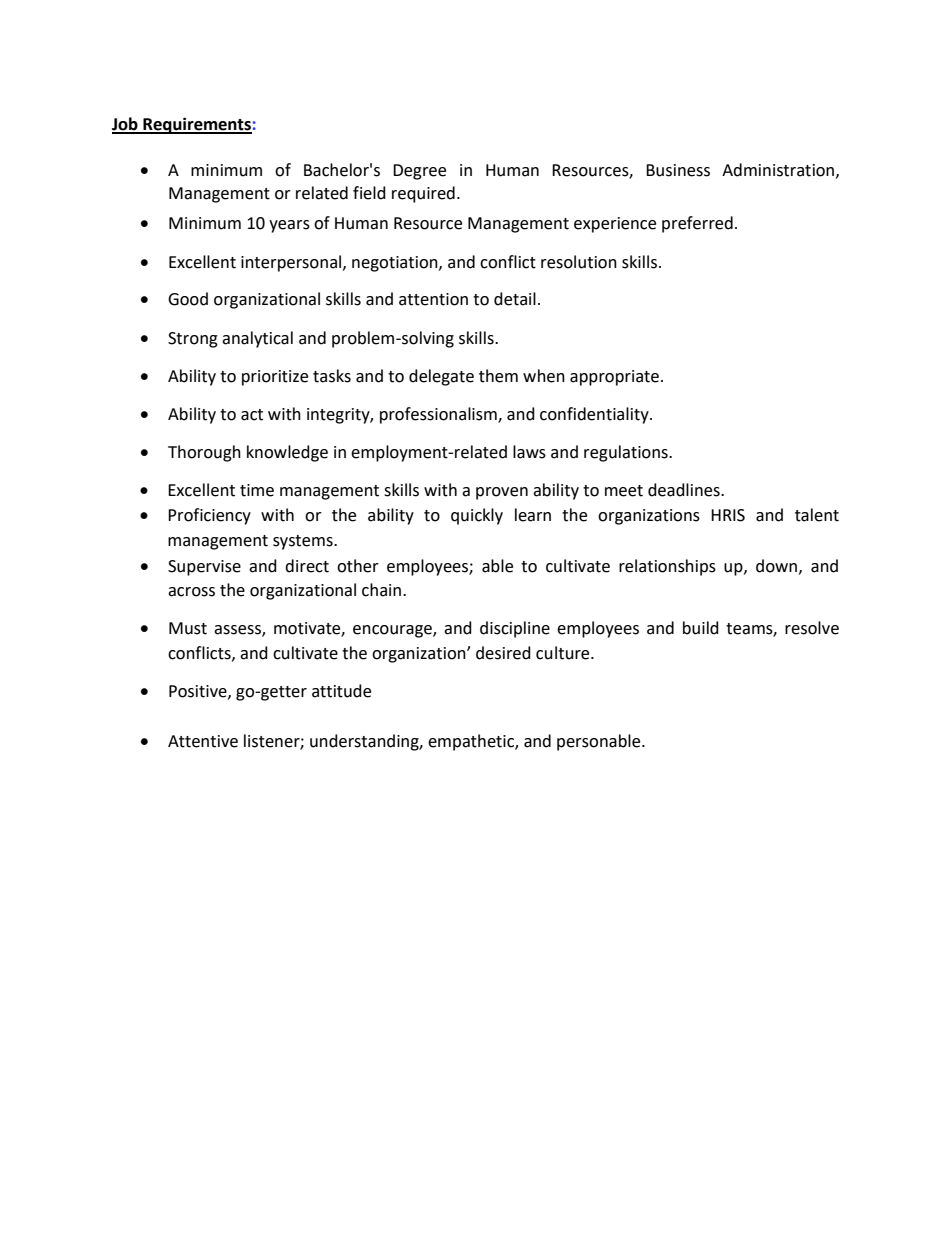  What do you see at coordinates (778, 566) in the screenshot?
I see `down` at bounding box center [778, 566].
